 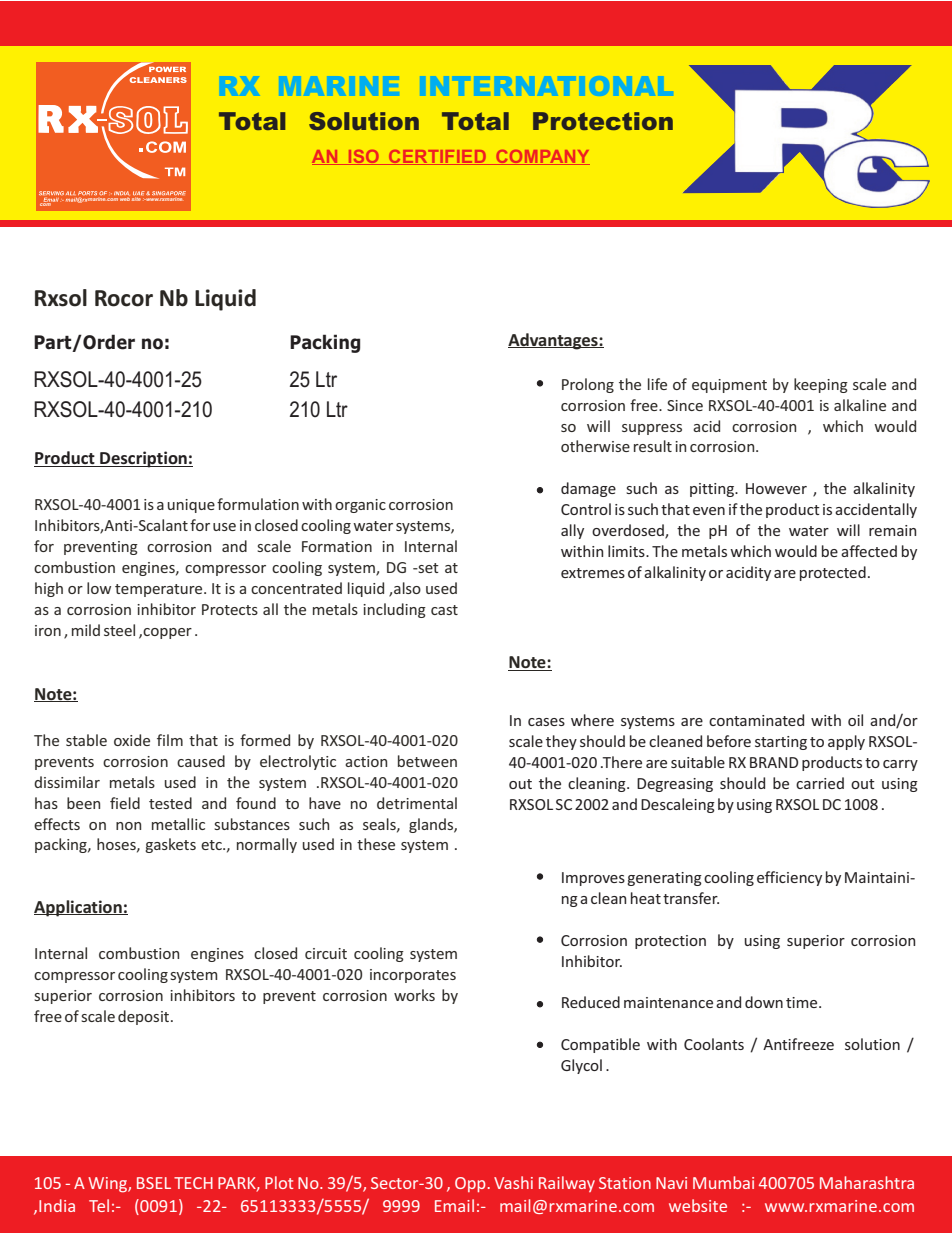 I want to click on steel, so click(x=119, y=630).
